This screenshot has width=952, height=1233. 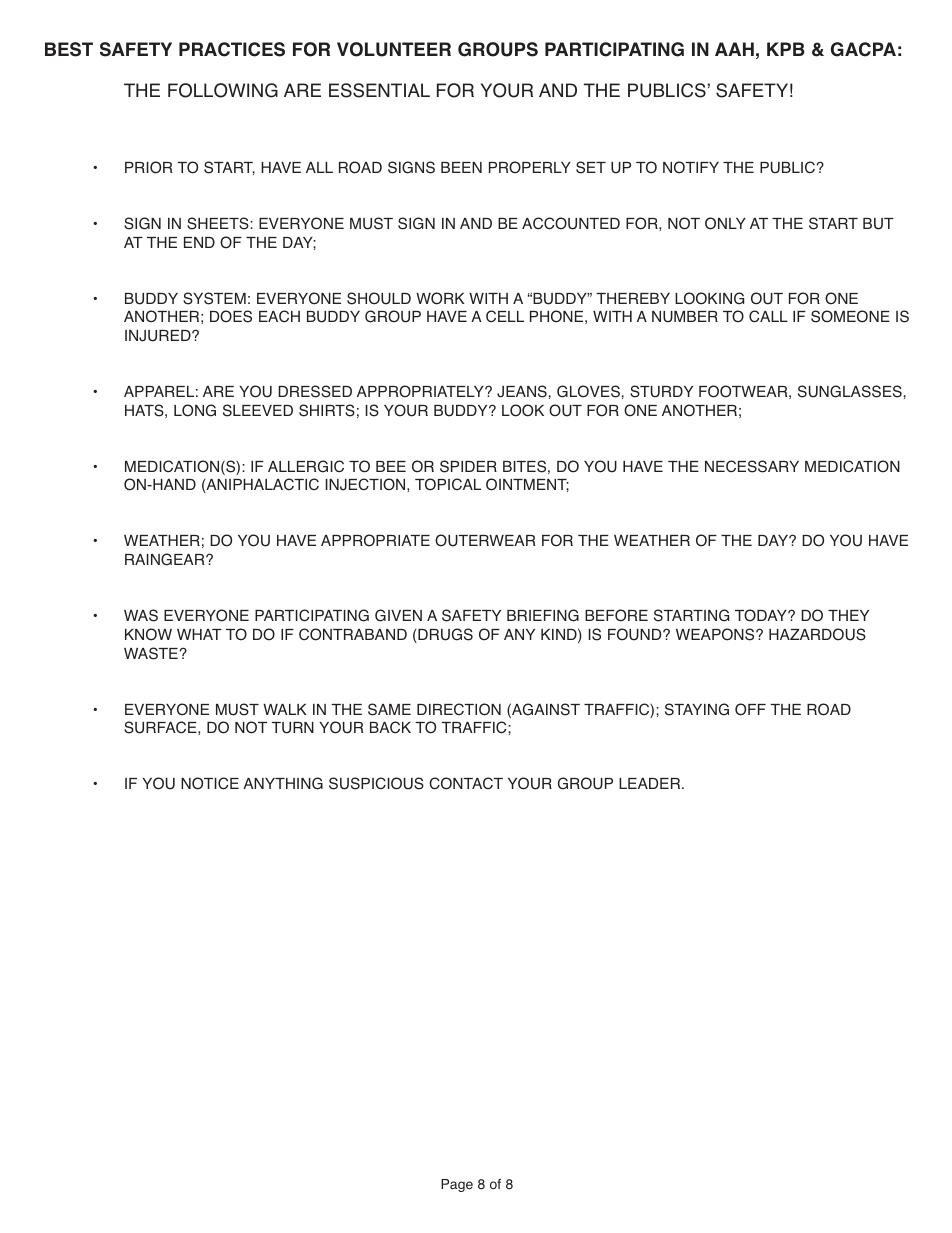 What do you see at coordinates (651, 783) in the screenshot?
I see `LEADER` at bounding box center [651, 783].
